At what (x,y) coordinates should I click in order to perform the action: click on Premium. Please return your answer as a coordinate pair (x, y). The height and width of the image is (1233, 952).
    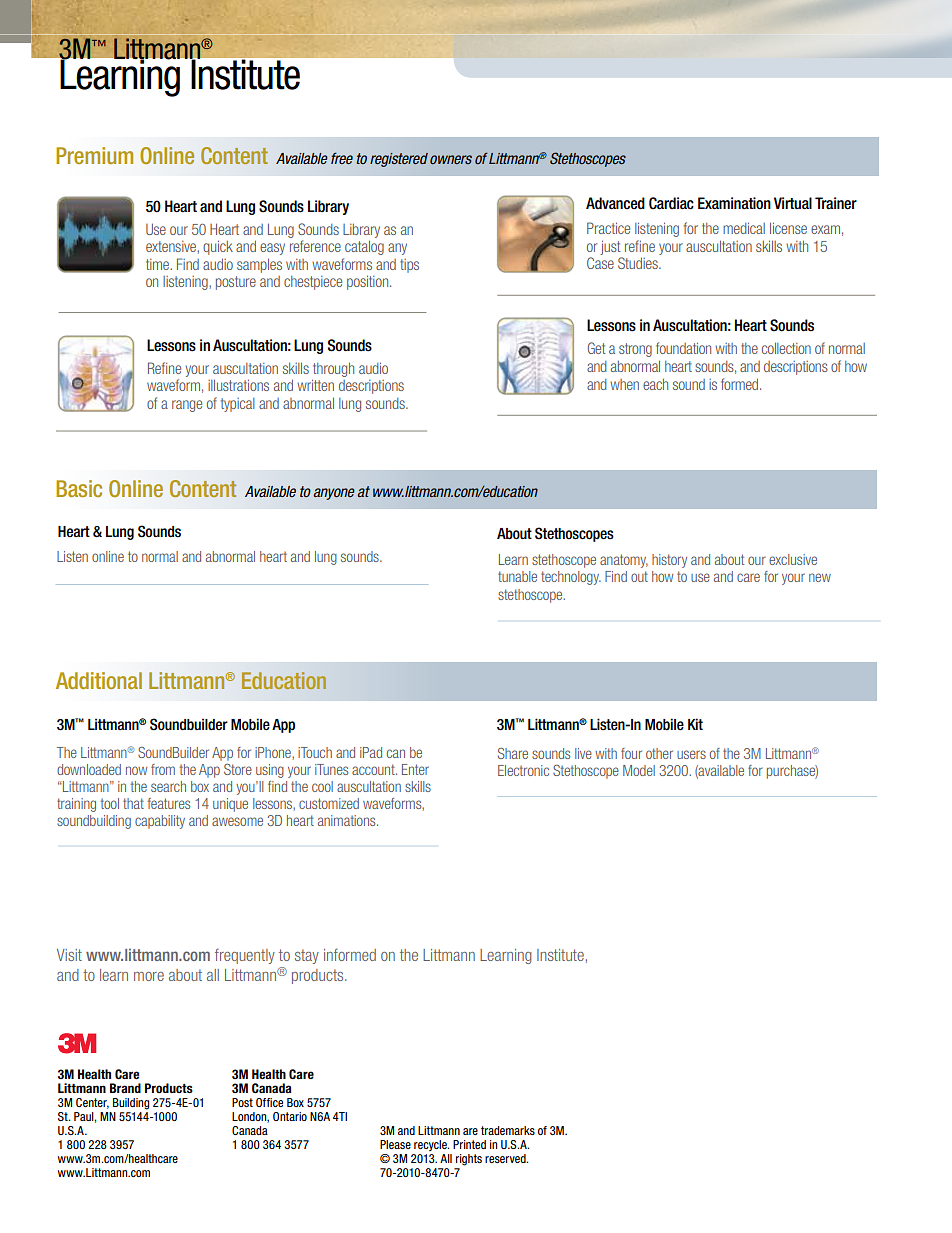
    Looking at the image, I should click on (94, 155).
